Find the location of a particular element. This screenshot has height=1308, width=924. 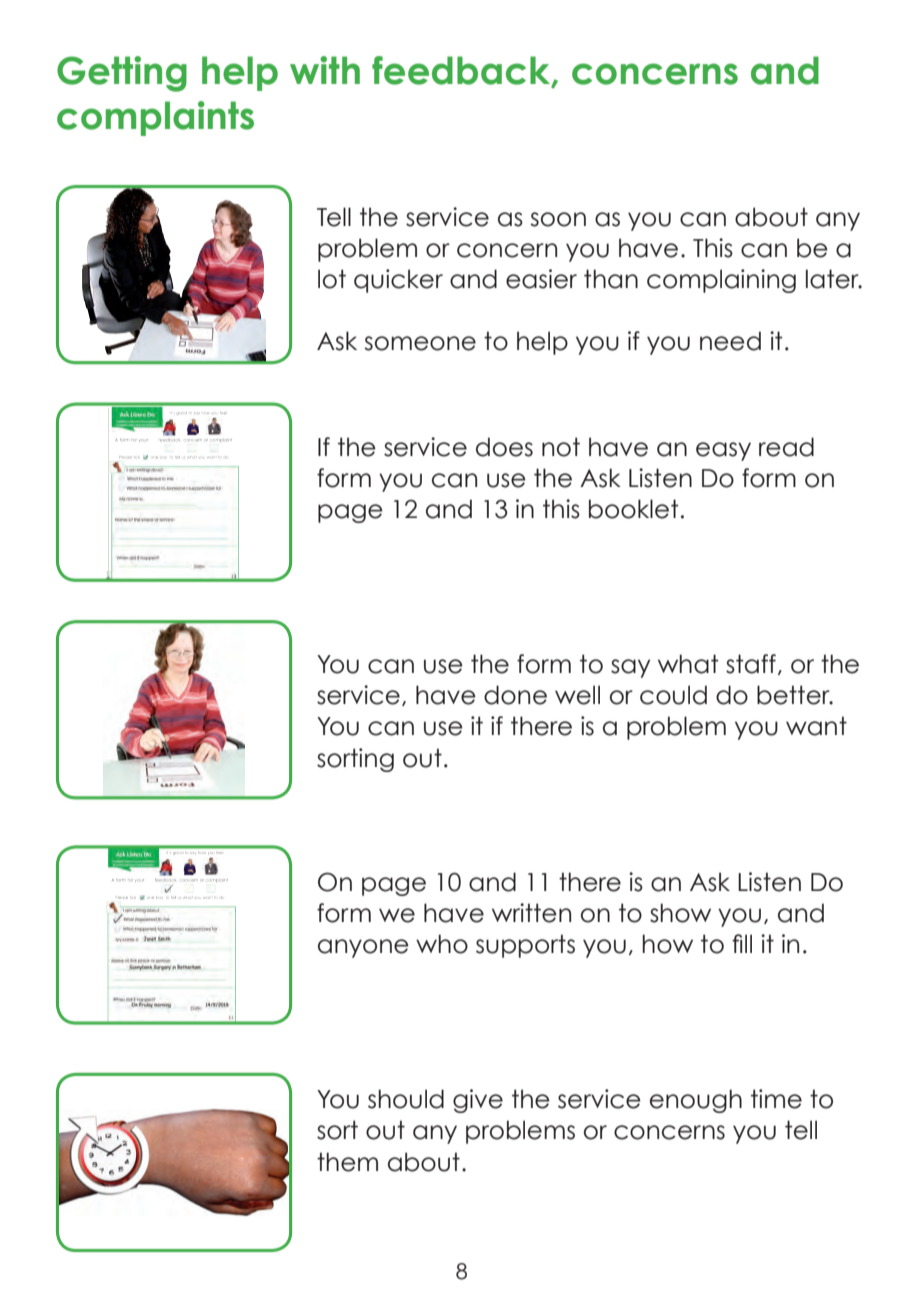

them is located at coordinates (347, 1162).
